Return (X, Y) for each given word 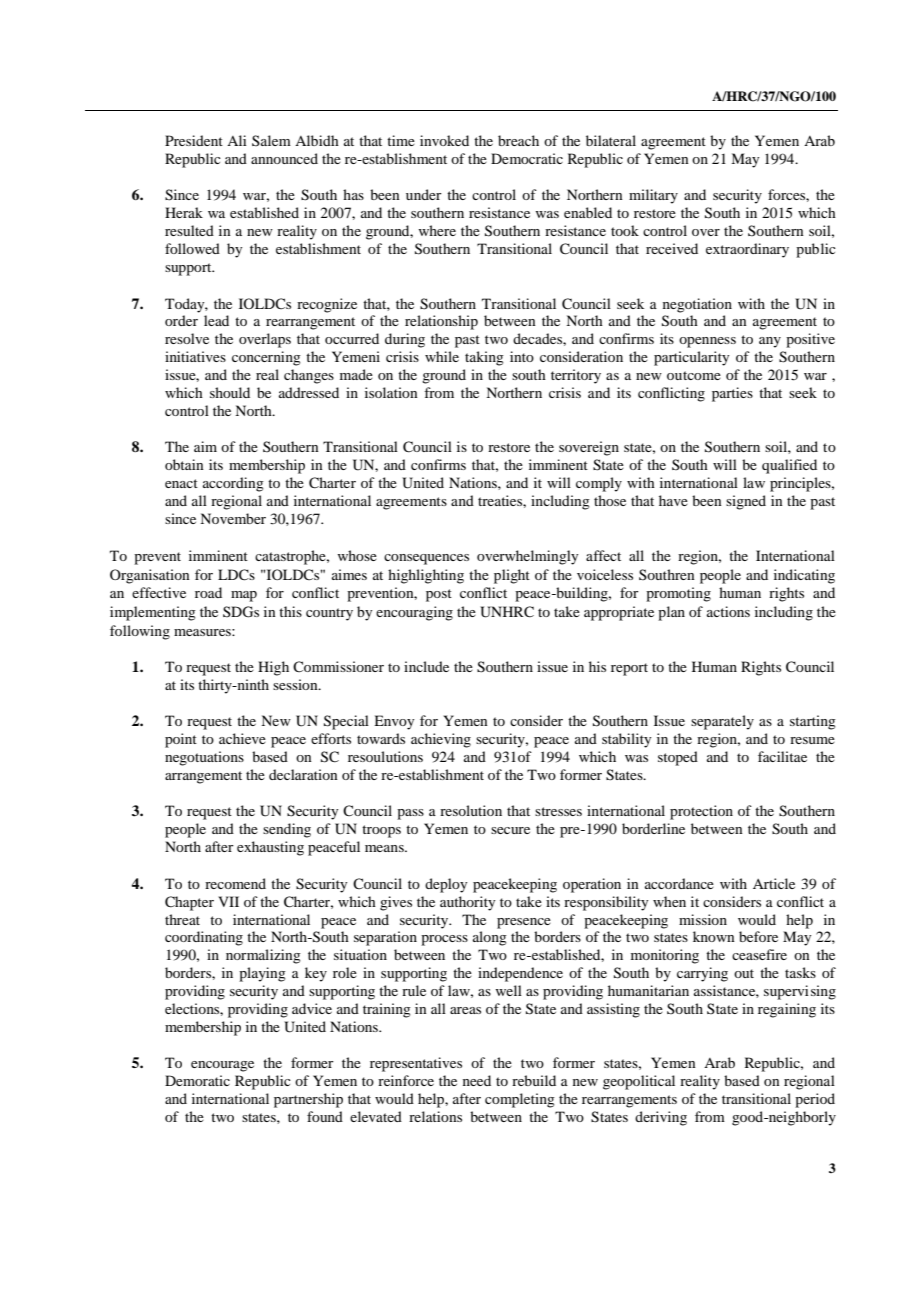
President (194, 140)
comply (599, 484)
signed (746, 502)
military (653, 196)
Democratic (527, 158)
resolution (471, 810)
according (233, 484)
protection (701, 812)
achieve (242, 738)
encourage (222, 1066)
